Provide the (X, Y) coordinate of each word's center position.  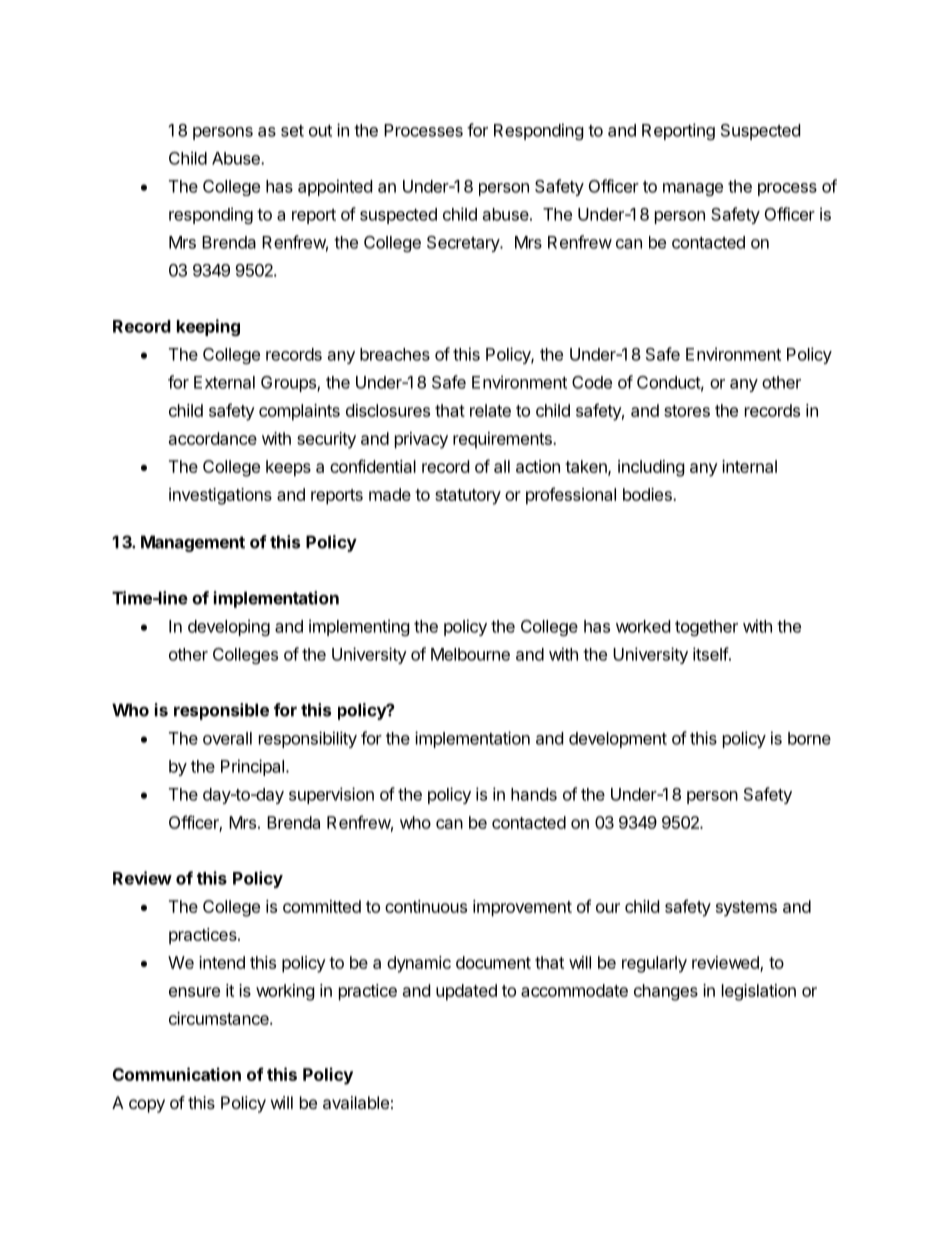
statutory (468, 497)
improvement (522, 908)
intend (222, 962)
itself (711, 654)
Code (592, 382)
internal (749, 466)
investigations (220, 496)
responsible (221, 711)
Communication (177, 1074)
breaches (395, 354)
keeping (208, 327)
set (292, 131)
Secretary (464, 244)
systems (746, 909)
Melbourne (470, 654)
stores (687, 411)
